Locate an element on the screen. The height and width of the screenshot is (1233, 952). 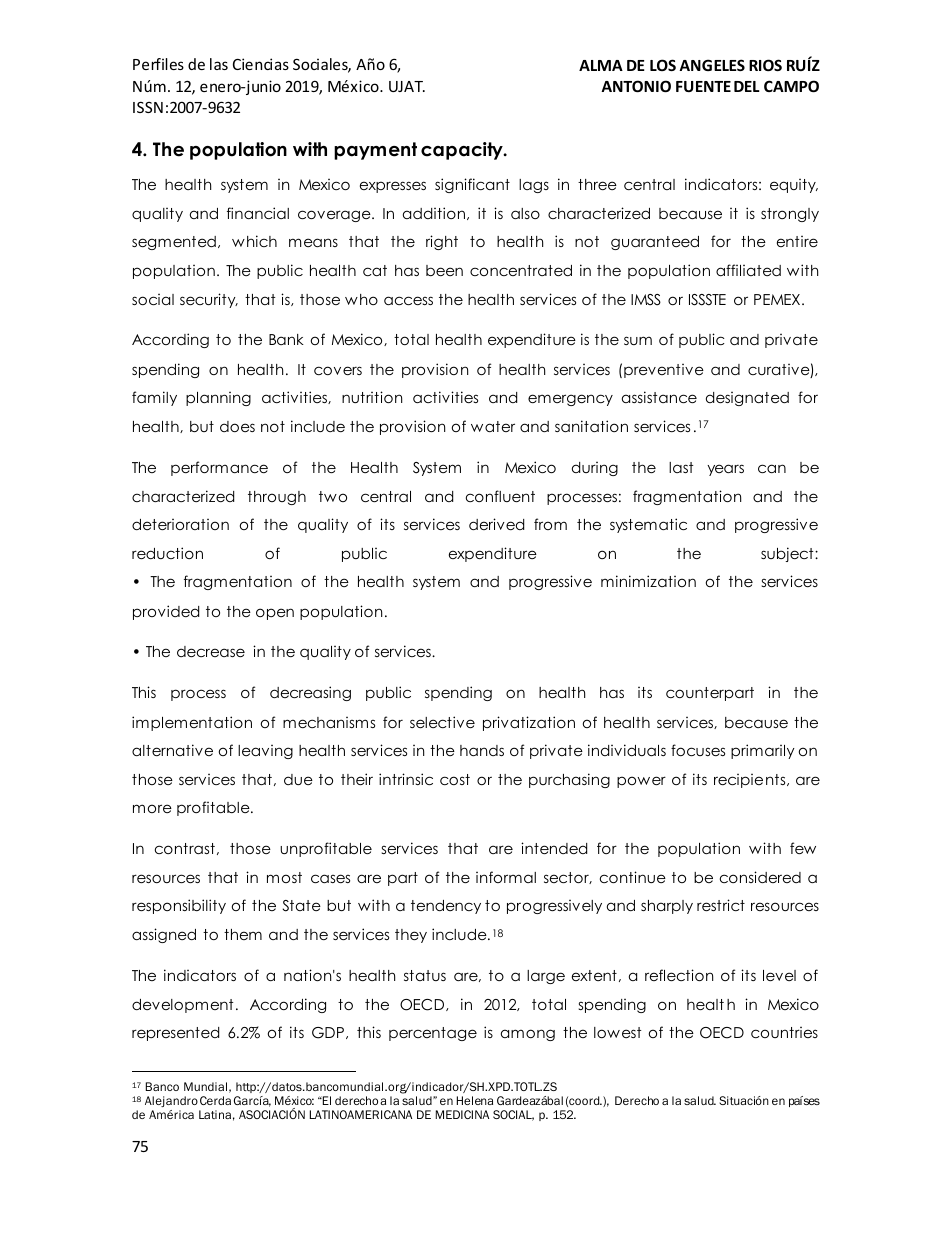
Ciencias is located at coordinates (261, 64).
